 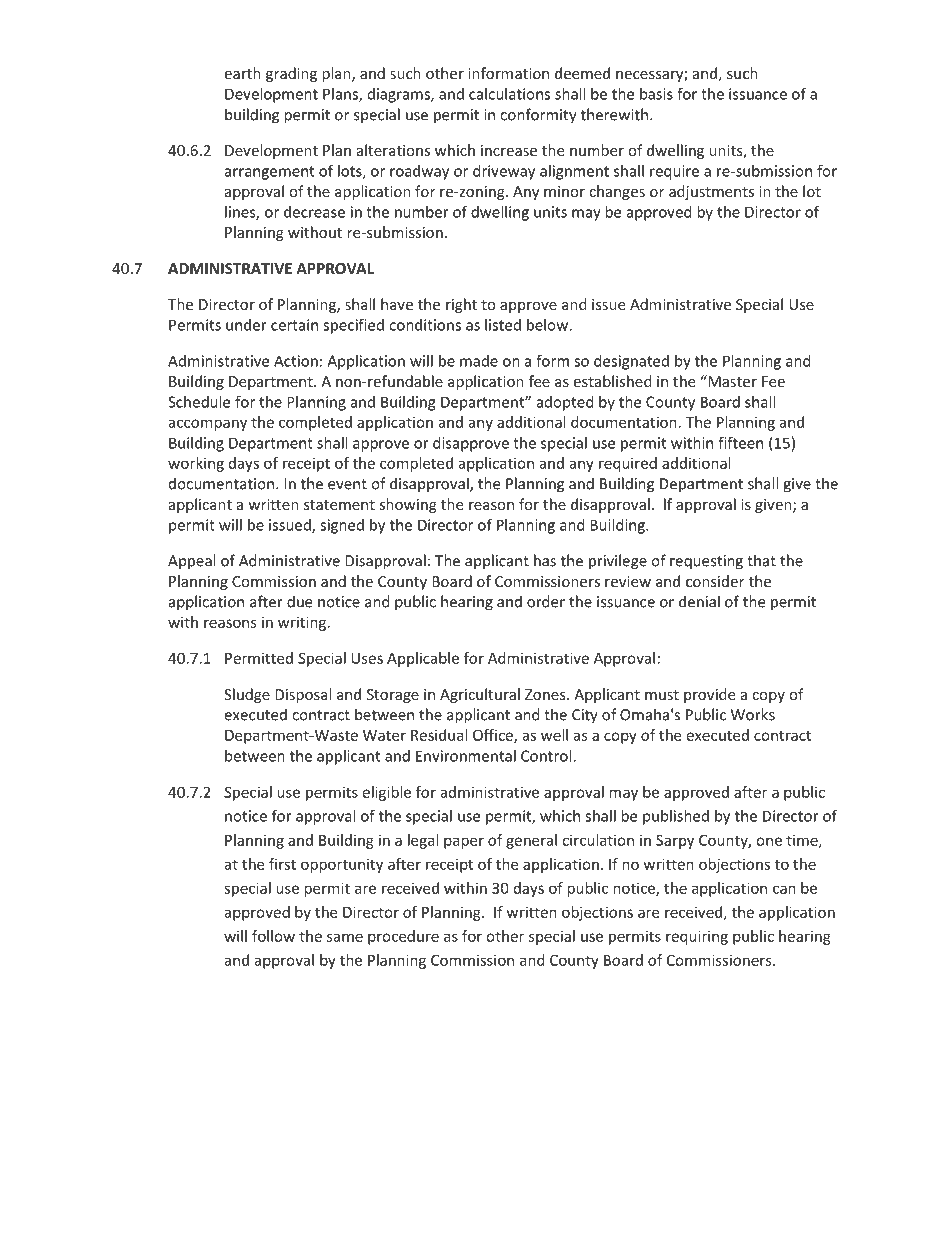 I want to click on provide, so click(x=709, y=695).
